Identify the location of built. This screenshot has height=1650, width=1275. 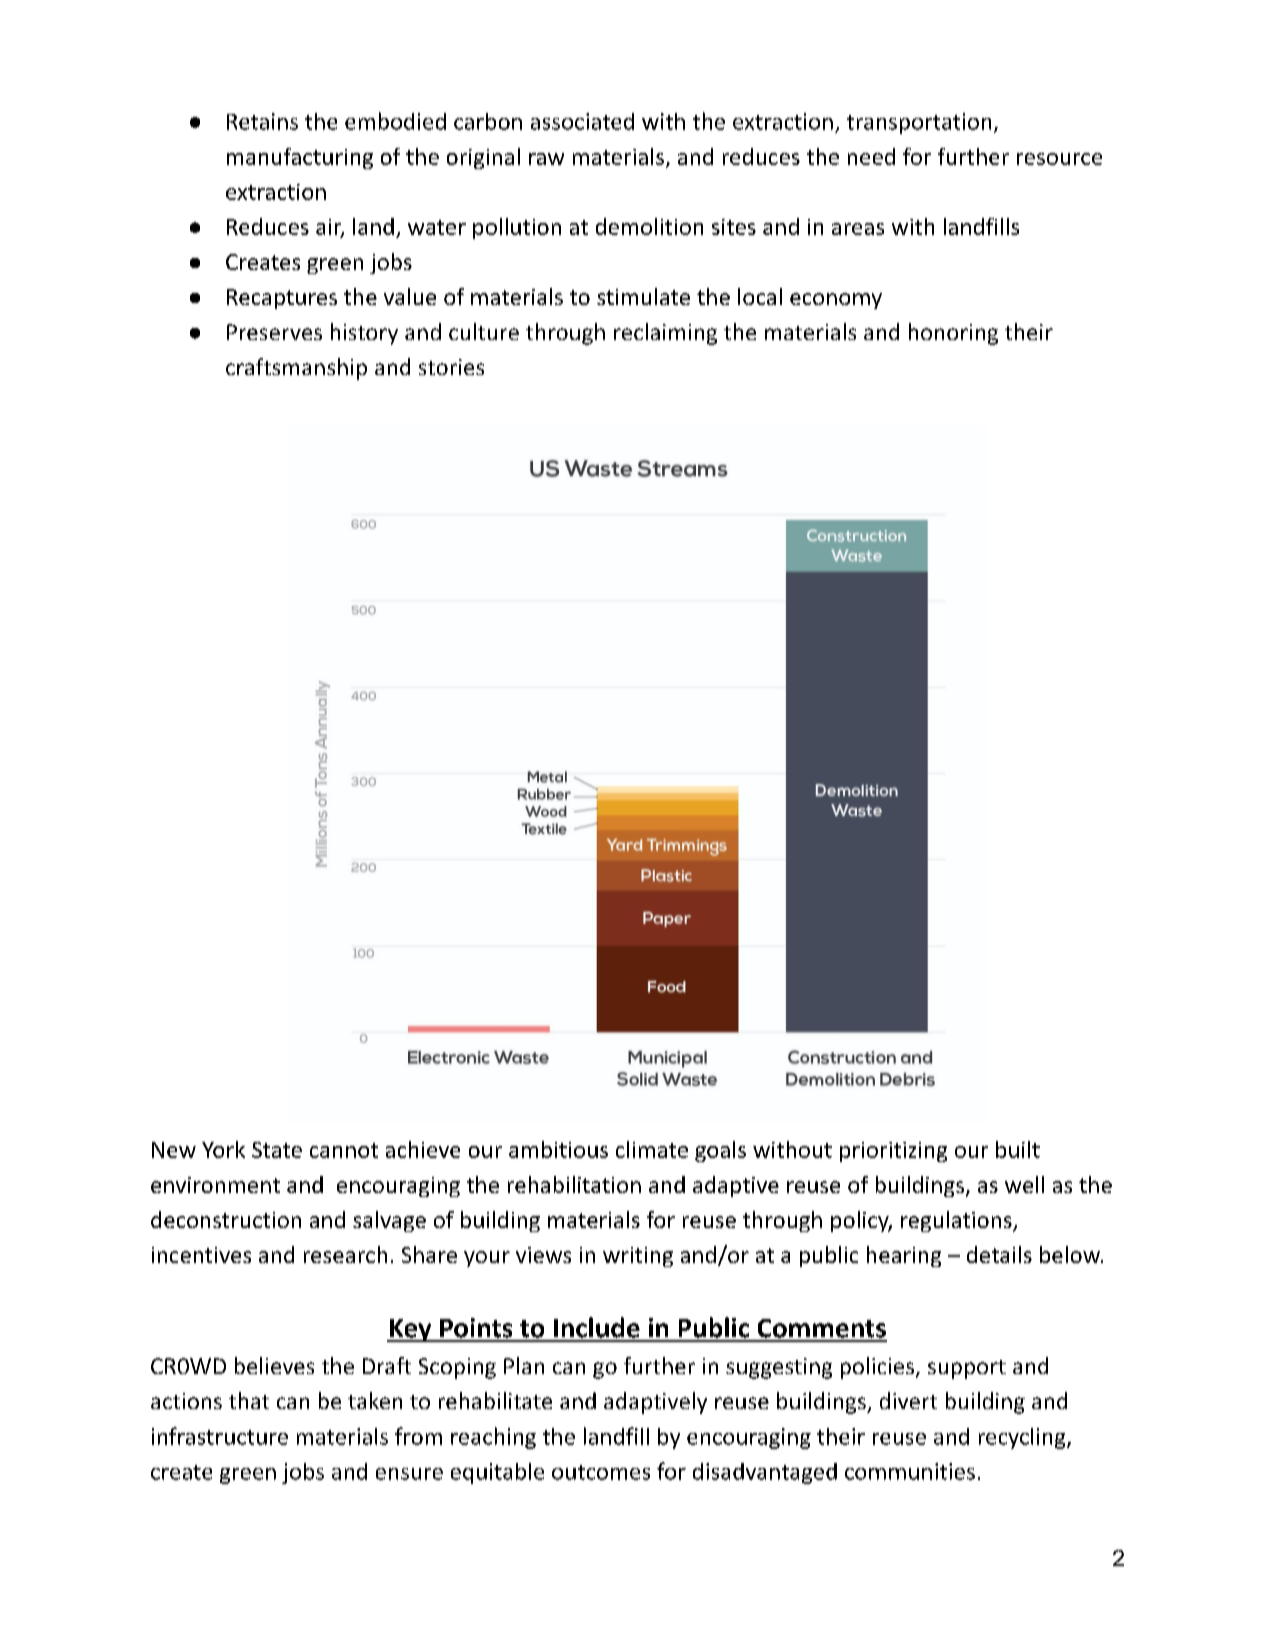
(1018, 1149).
